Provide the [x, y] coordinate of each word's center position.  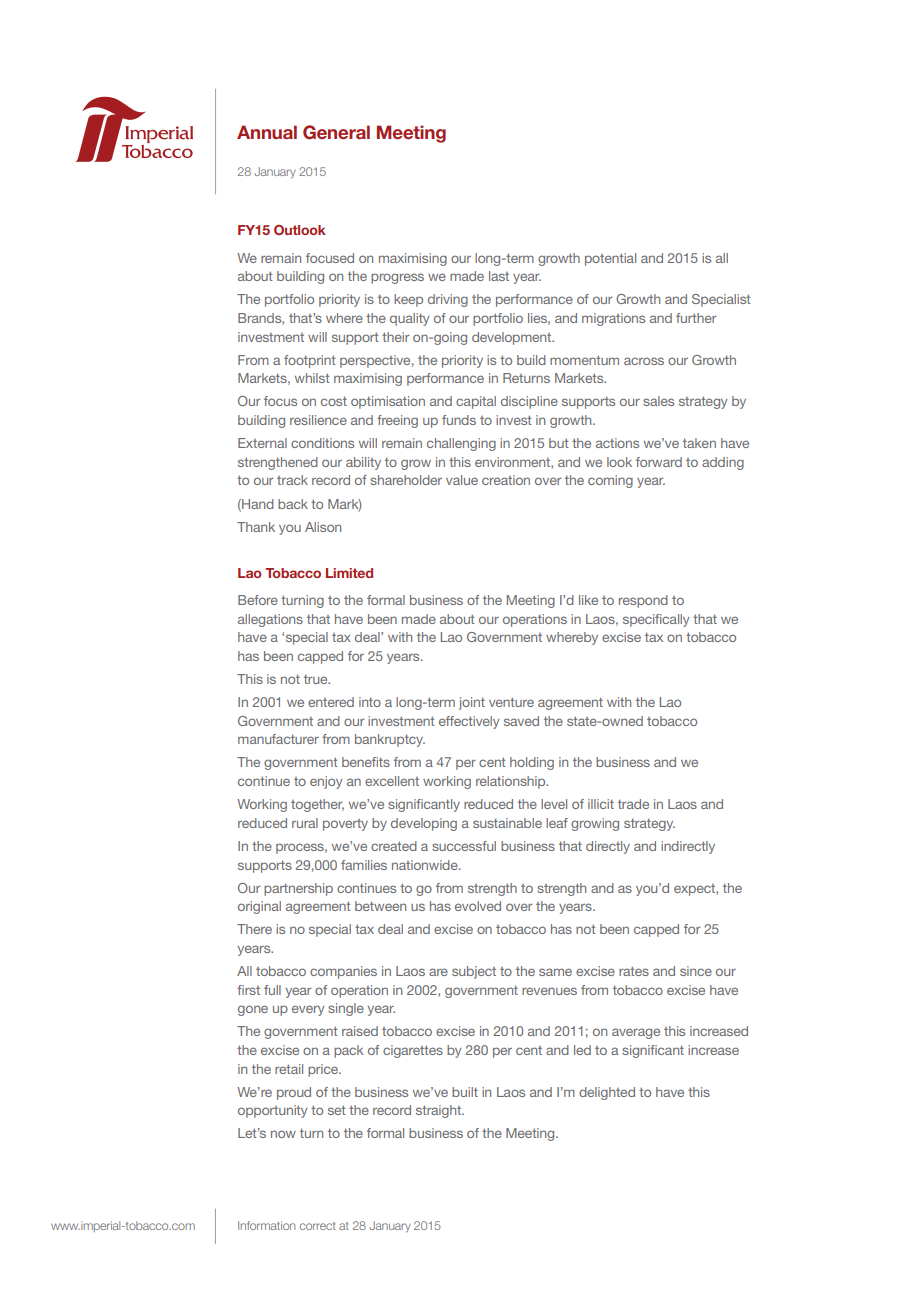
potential [610, 259]
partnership [298, 889]
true [317, 679]
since [696, 971]
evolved [478, 906]
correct [318, 1226]
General [336, 132]
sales [658, 401]
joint [472, 703]
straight [439, 1111]
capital [476, 402]
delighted [607, 1093]
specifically [656, 620]
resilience [318, 420]
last [499, 276]
